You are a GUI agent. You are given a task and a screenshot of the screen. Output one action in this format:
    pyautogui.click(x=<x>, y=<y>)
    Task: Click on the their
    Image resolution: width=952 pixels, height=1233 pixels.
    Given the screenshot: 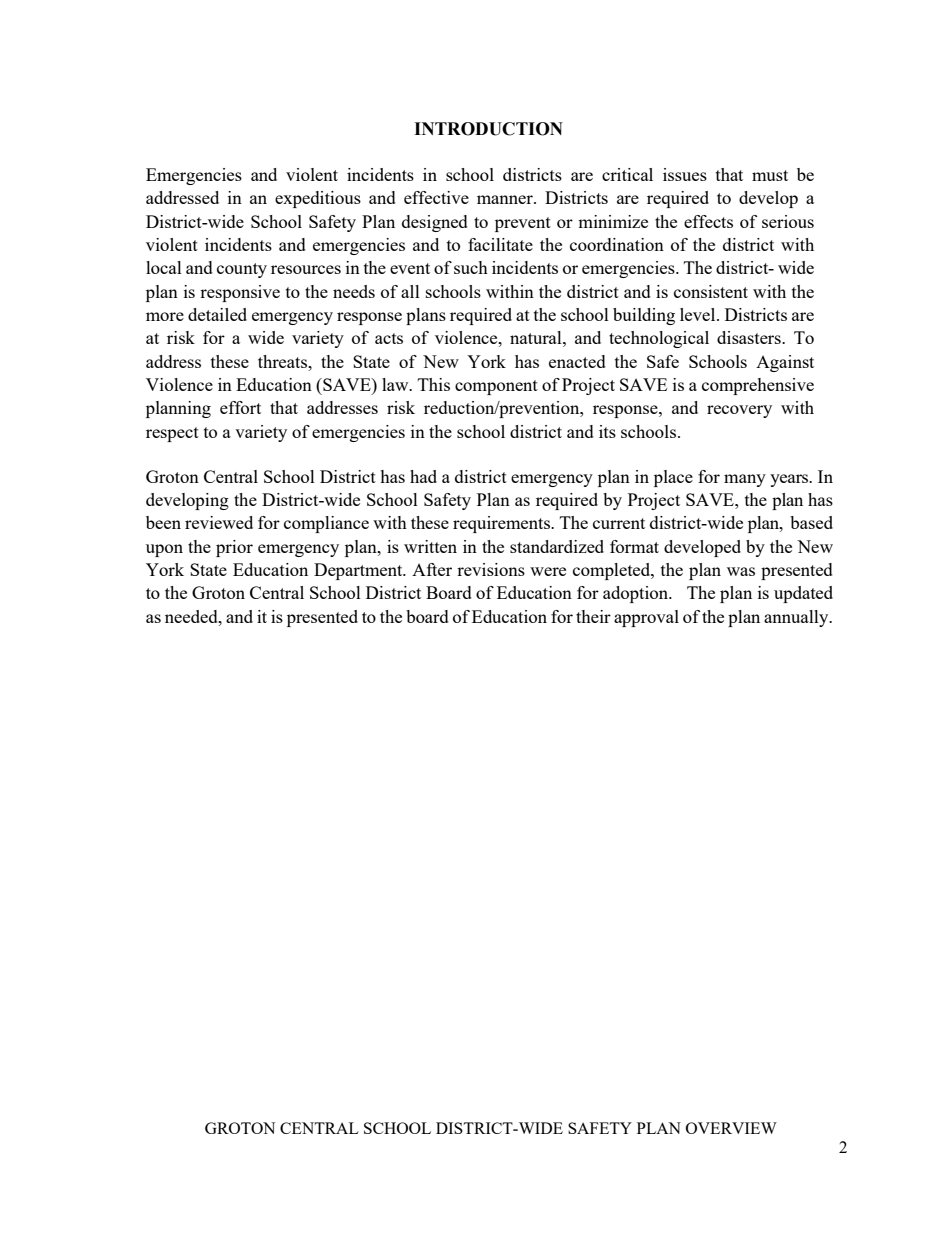 What is the action you would take?
    pyautogui.click(x=593, y=616)
